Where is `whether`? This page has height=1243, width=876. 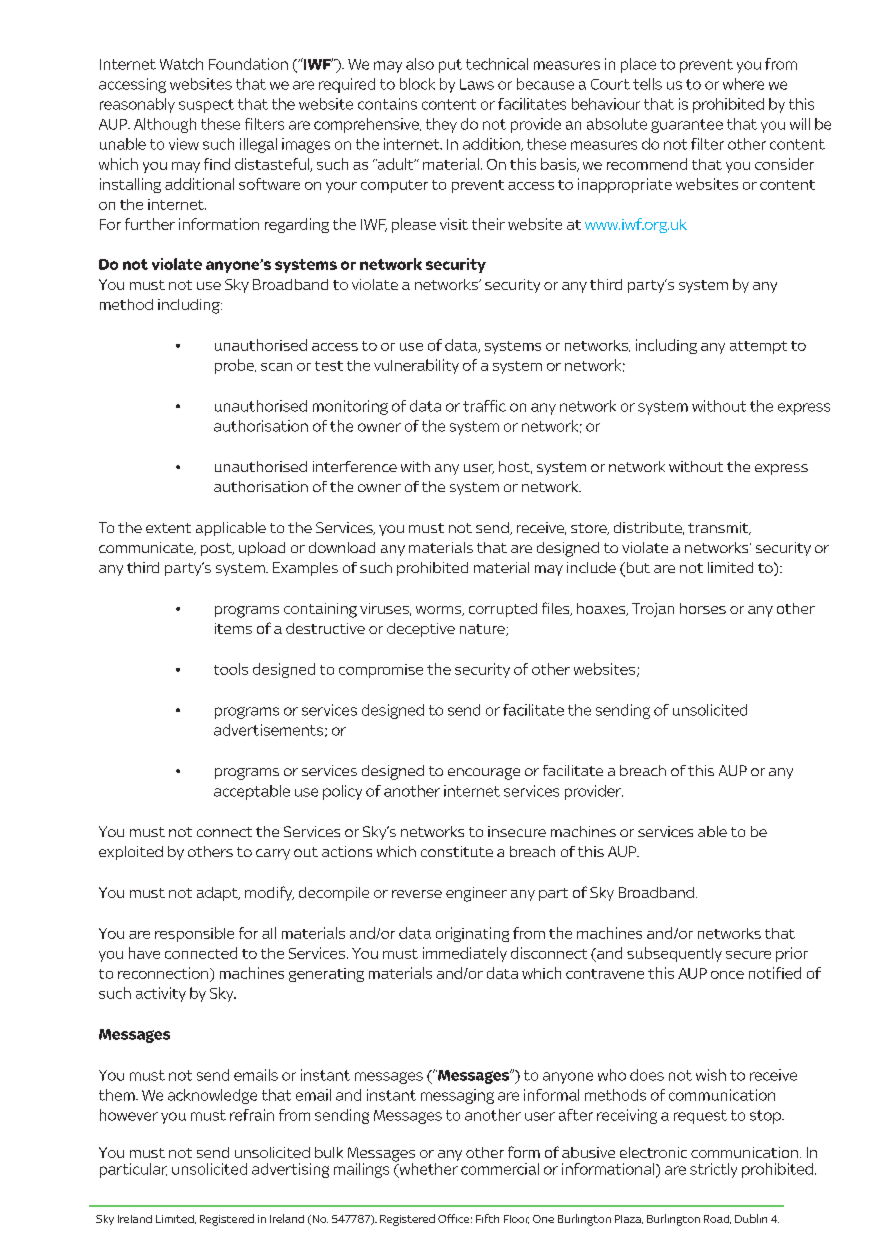 whether is located at coordinates (427, 1170).
